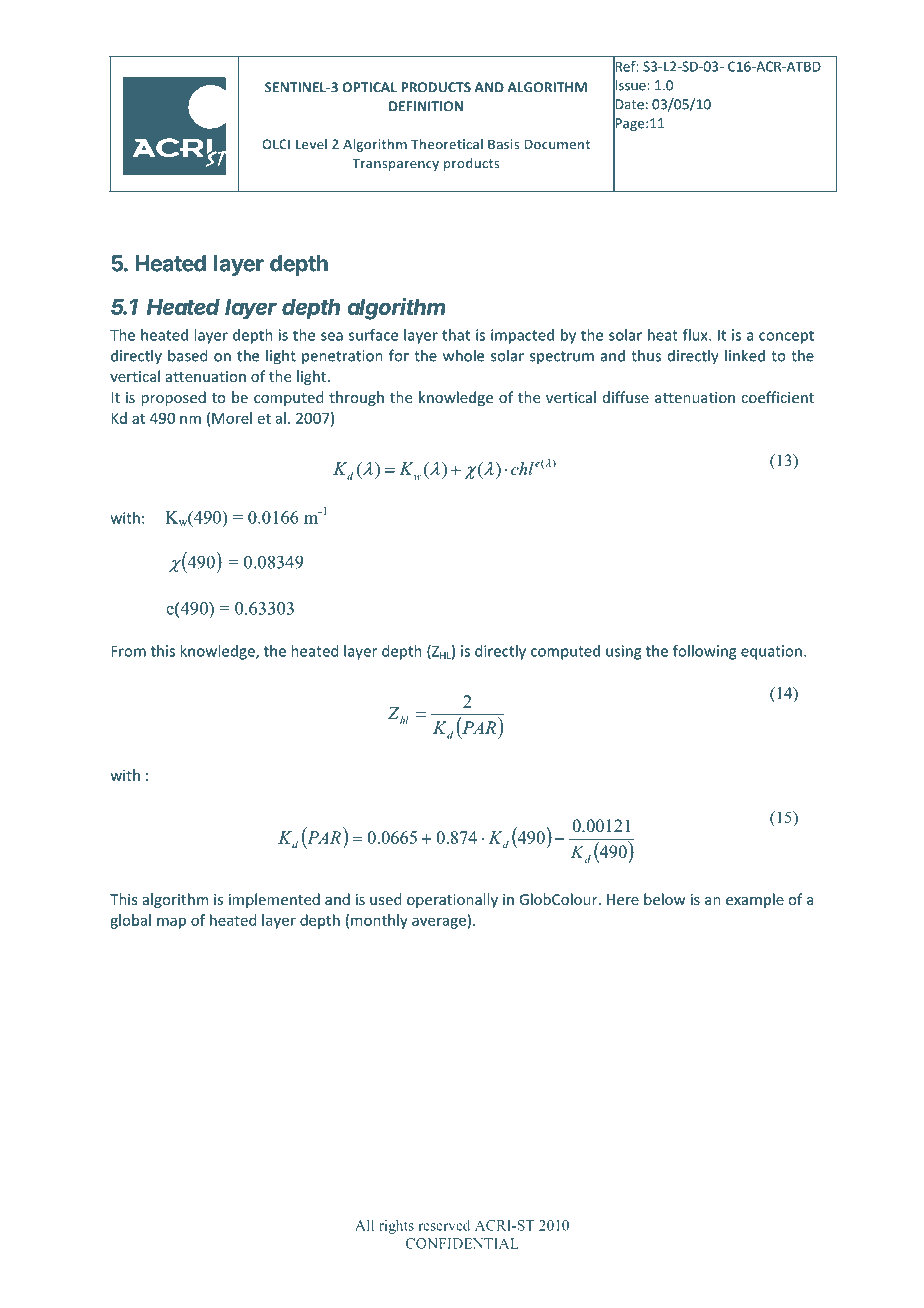 The image size is (924, 1308). What do you see at coordinates (447, 144) in the screenshot?
I see `Theoretical` at bounding box center [447, 144].
